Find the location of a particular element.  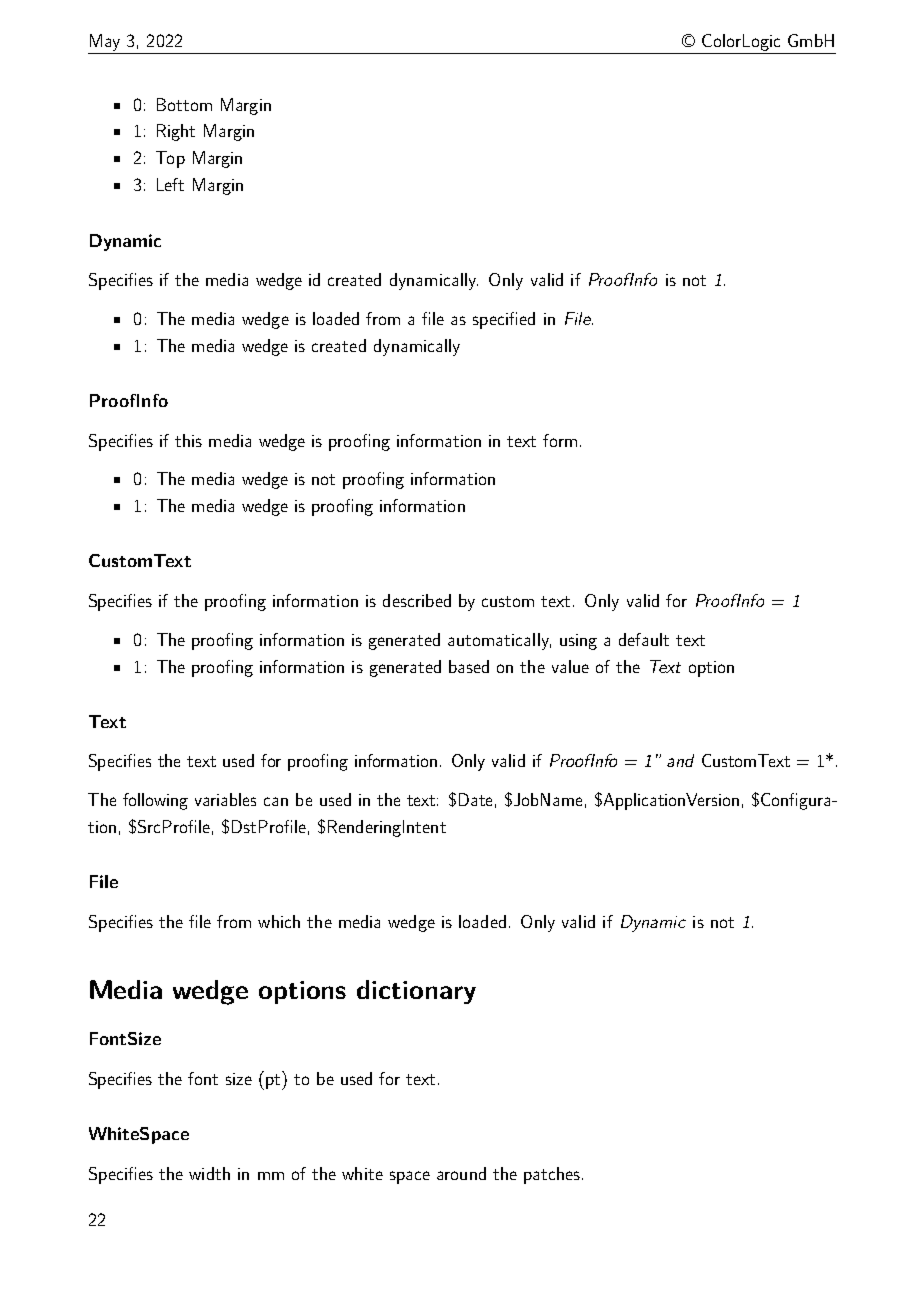

Right is located at coordinates (176, 132).
